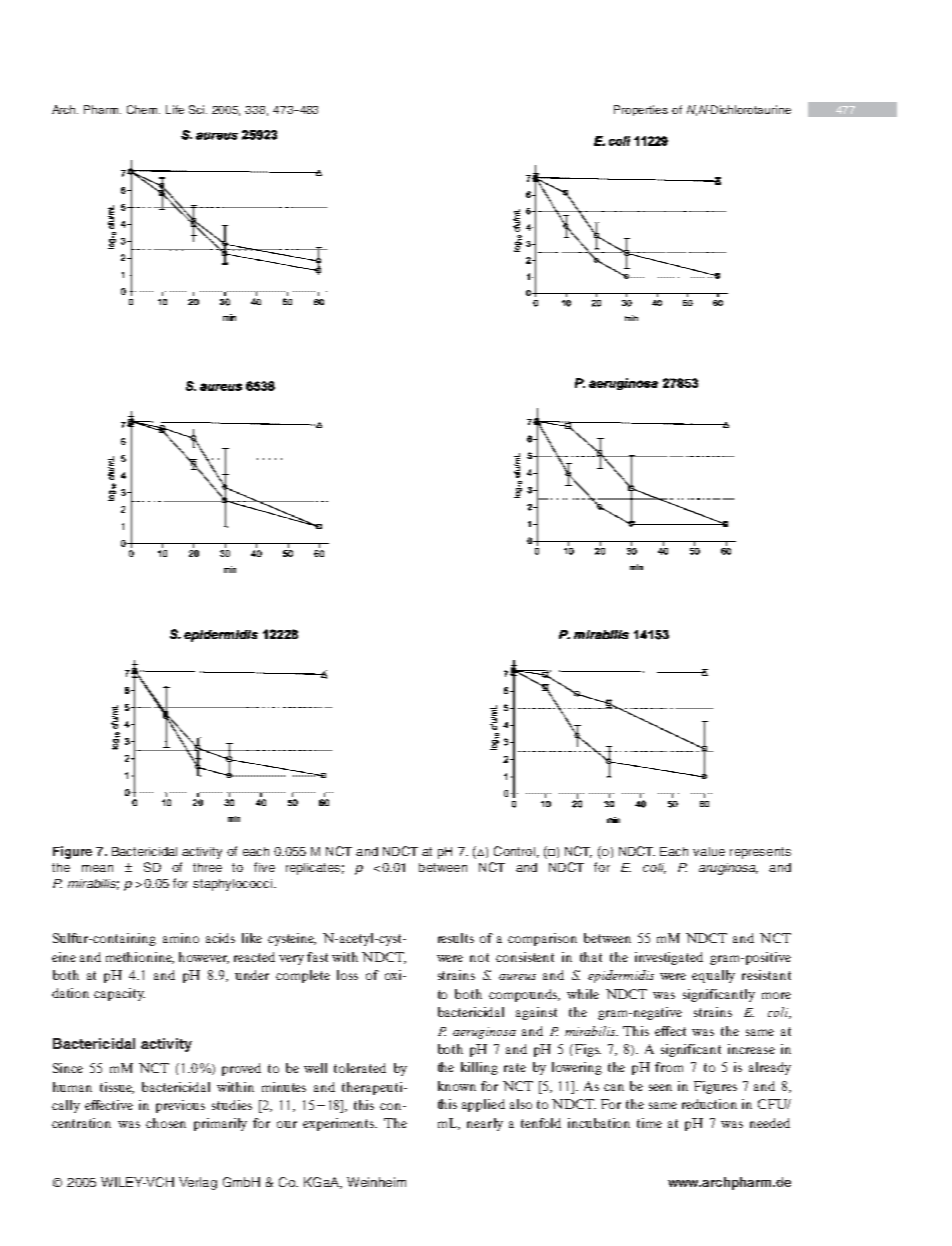 Image resolution: width=952 pixels, height=1246 pixels. Describe the element at coordinates (641, 110) in the screenshot. I see `Properties` at that location.
